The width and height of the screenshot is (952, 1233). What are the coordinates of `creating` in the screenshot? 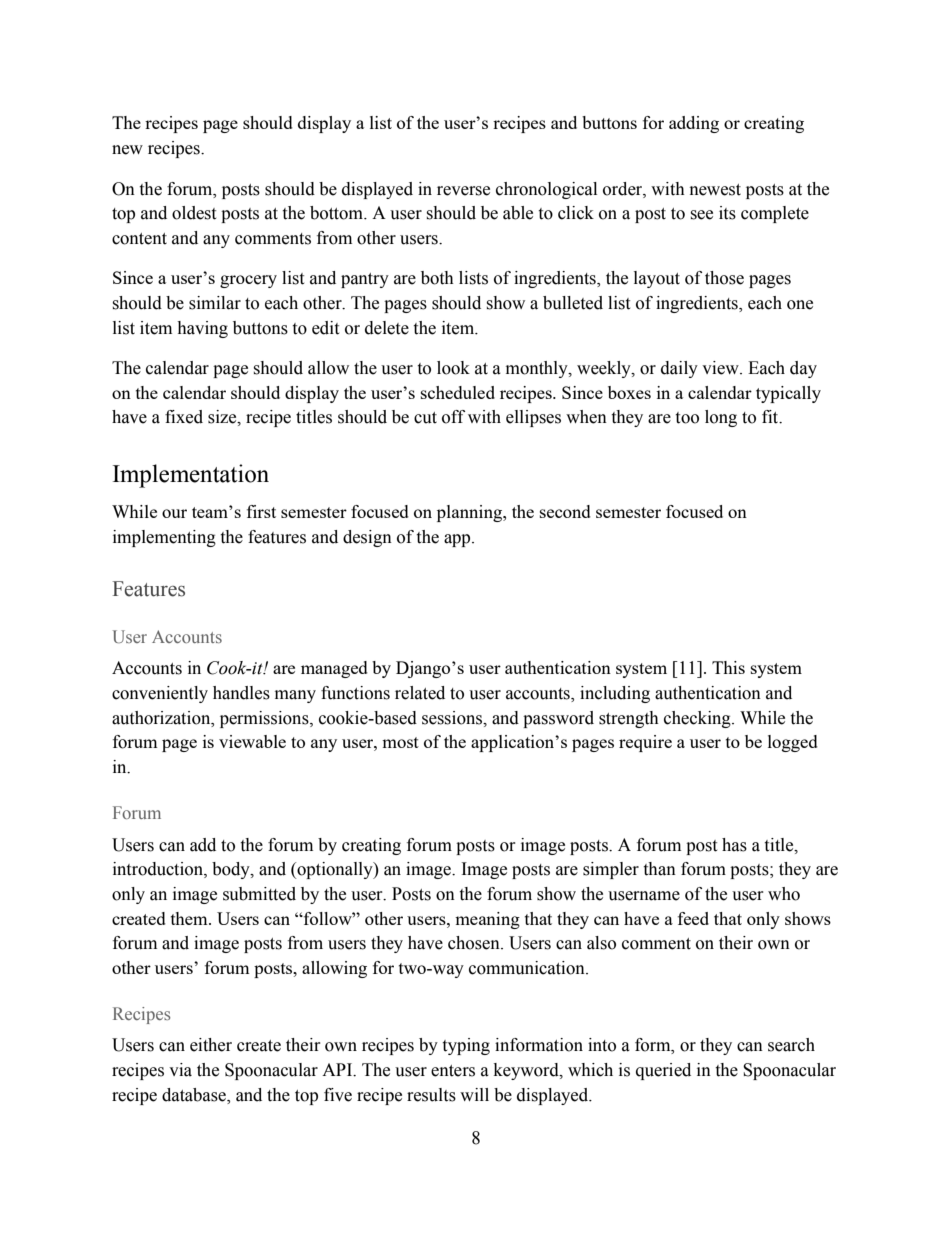 It's located at (371, 846).
